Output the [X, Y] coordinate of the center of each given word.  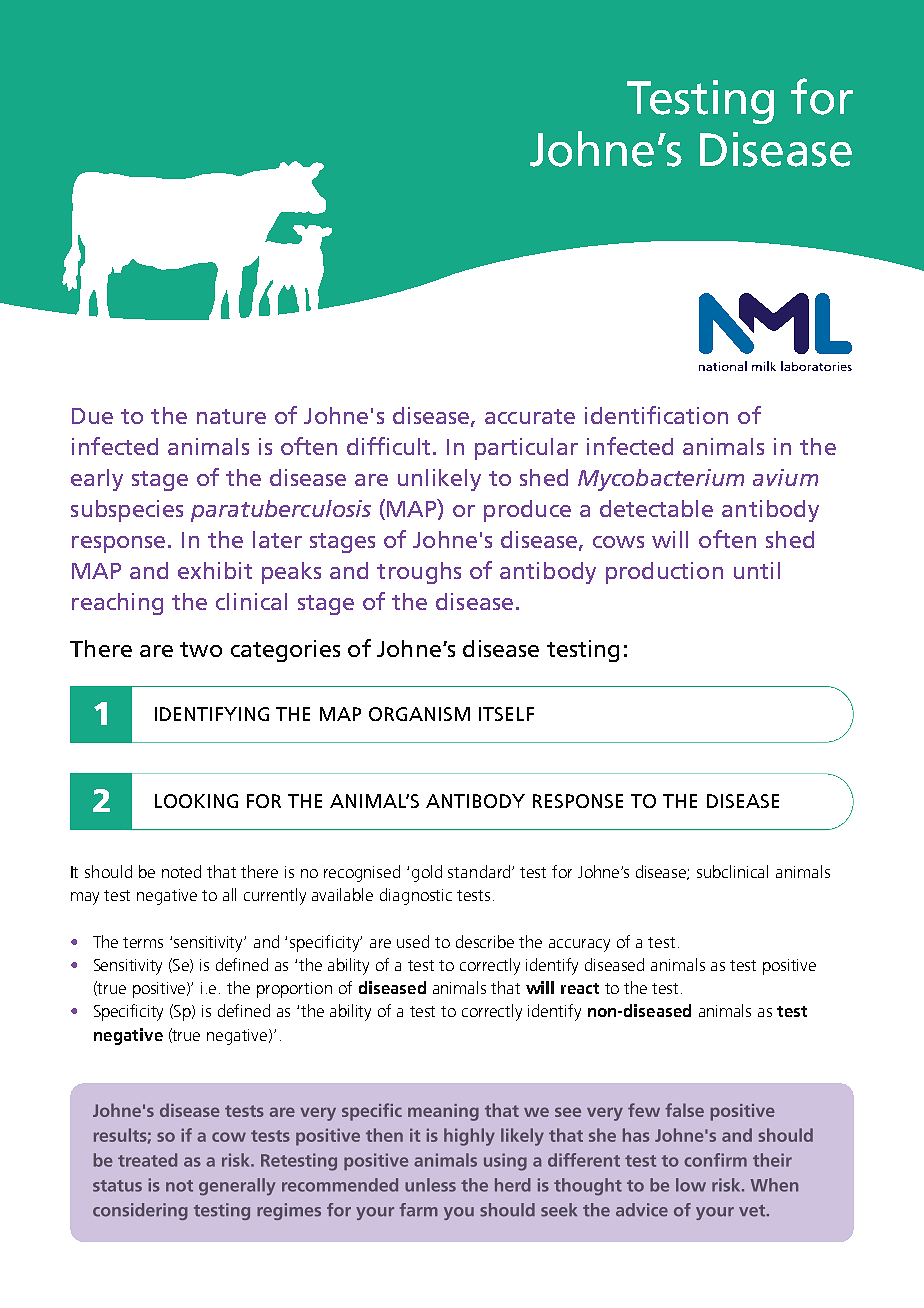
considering [140, 1211]
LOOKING [196, 801]
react [580, 988]
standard [480, 871]
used [413, 941]
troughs [419, 573]
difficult [390, 446]
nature [231, 416]
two [201, 649]
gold [427, 873]
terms [143, 942]
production [664, 573]
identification [656, 415]
